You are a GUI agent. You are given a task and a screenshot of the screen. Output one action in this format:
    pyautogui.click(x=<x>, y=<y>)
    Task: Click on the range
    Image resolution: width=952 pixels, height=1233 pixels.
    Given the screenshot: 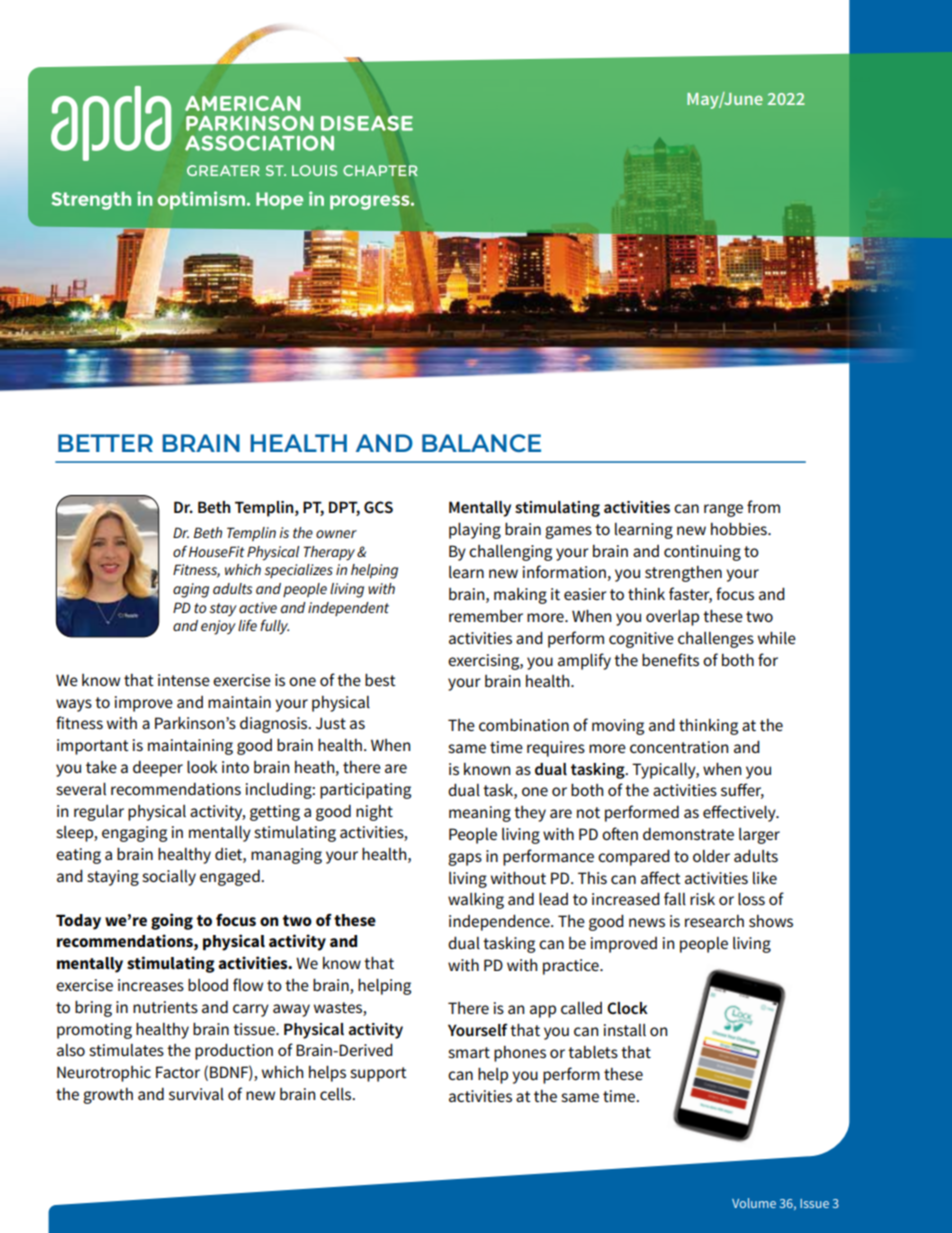 What is the action you would take?
    pyautogui.click(x=723, y=510)
